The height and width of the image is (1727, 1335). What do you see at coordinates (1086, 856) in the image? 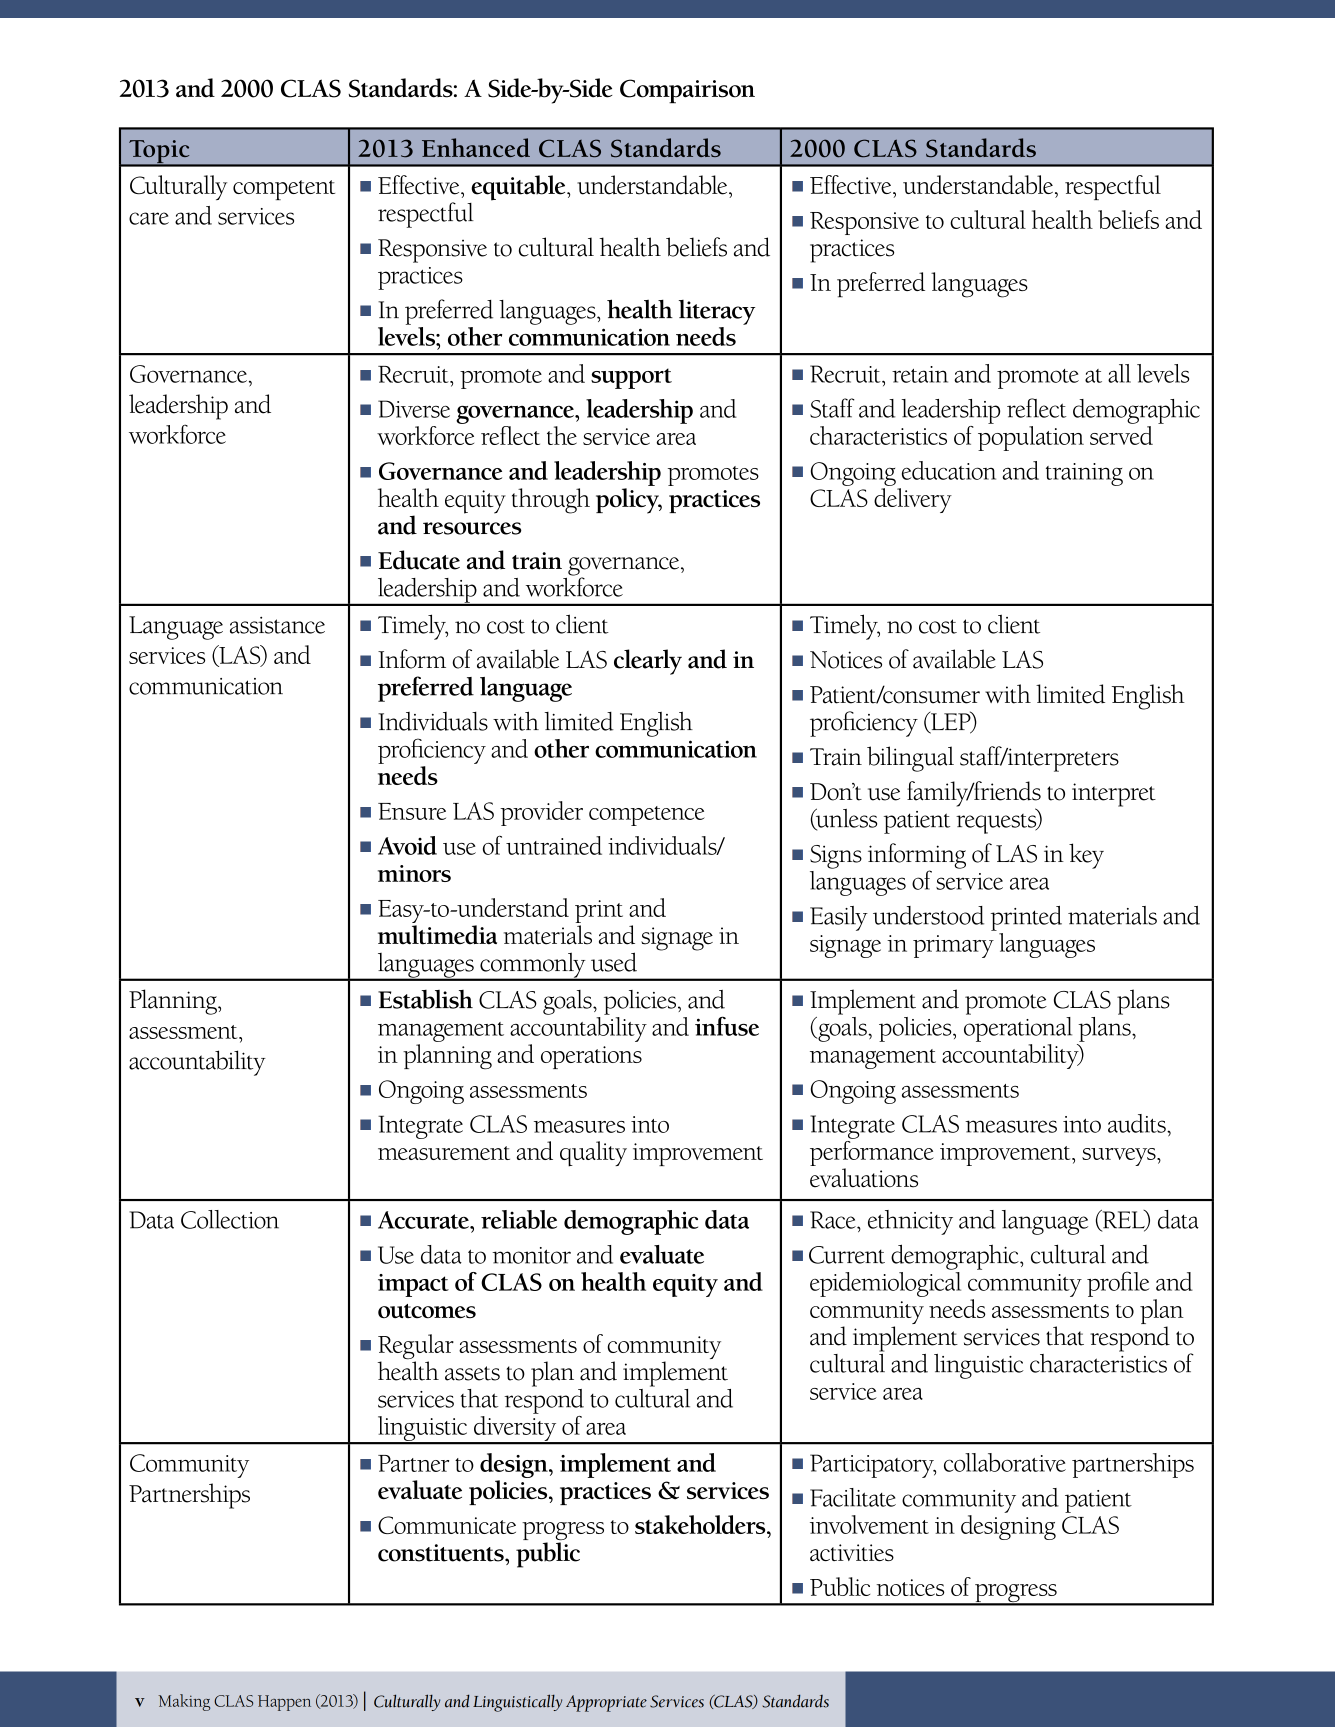
I see `key` at bounding box center [1086, 856].
